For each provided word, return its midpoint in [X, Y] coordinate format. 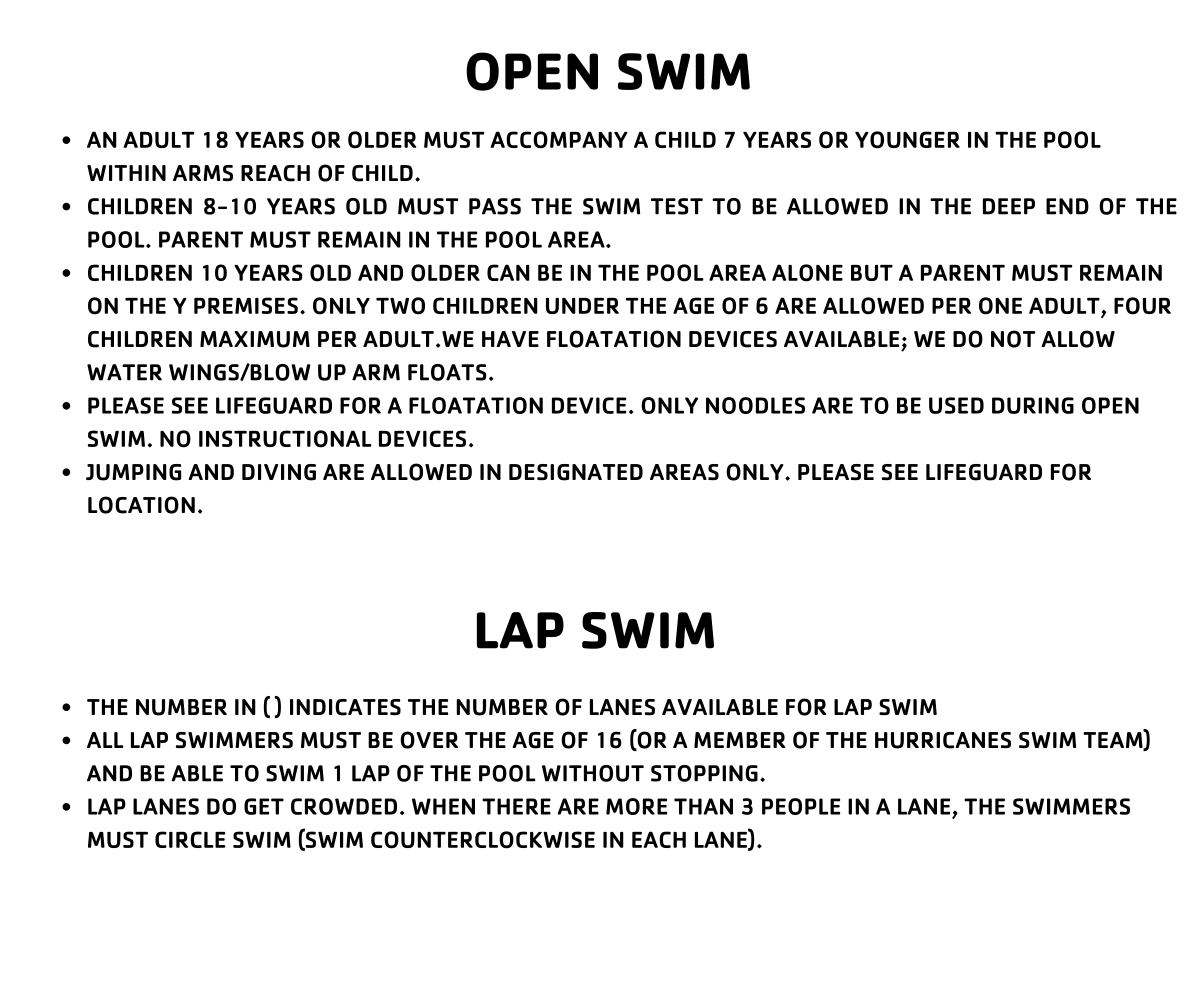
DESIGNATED [576, 472]
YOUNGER [907, 140]
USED [956, 405]
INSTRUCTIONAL [285, 439]
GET [264, 806]
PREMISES [246, 305]
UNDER [582, 306]
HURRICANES [943, 740]
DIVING [279, 472]
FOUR [1142, 306]
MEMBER [740, 740]
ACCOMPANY [559, 140]
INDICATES [345, 707]
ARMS [203, 173]
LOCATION [141, 505]
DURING [1033, 405]
